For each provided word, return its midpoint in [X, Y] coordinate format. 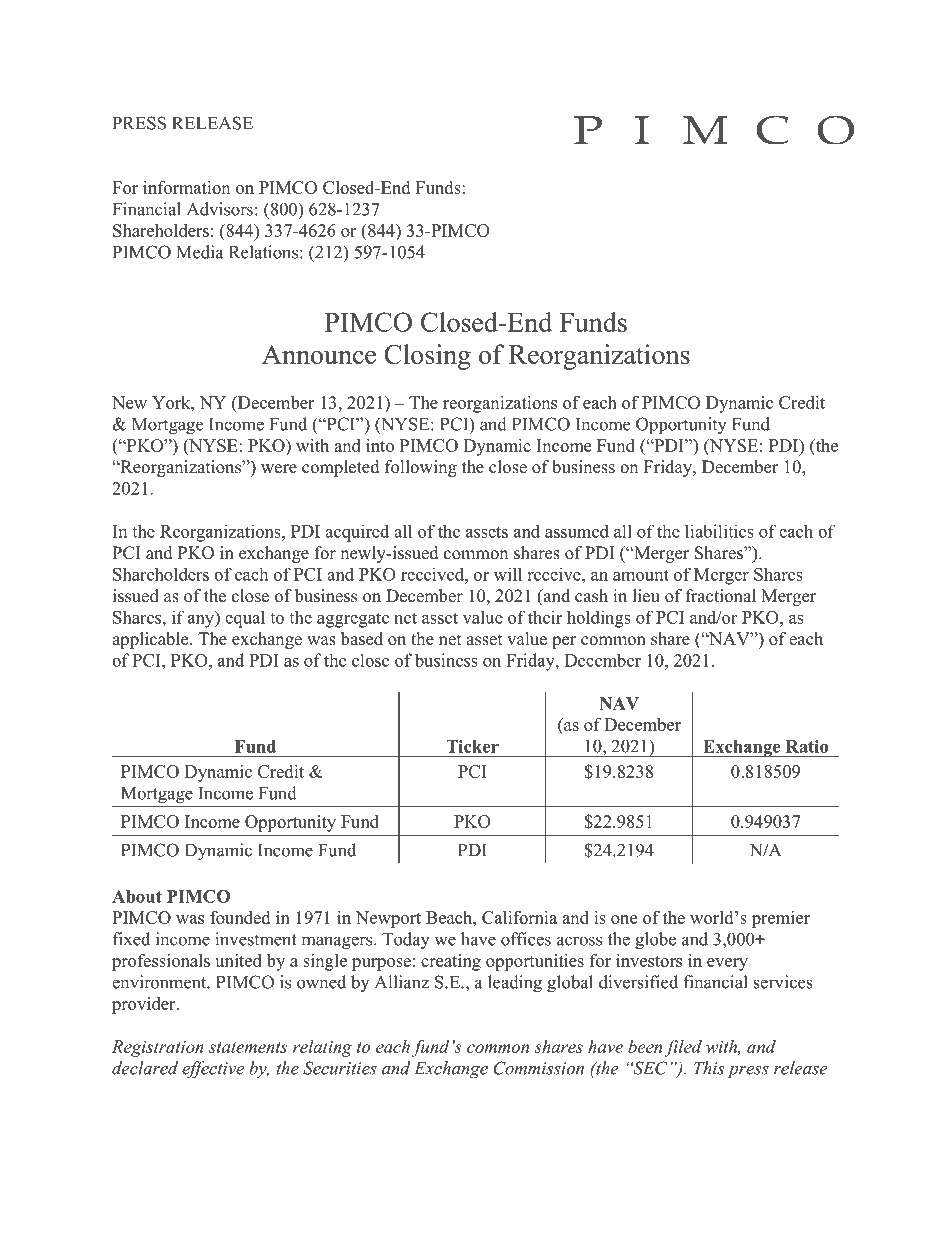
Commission [539, 1068]
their [545, 617]
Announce [319, 354]
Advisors [220, 209]
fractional [721, 596]
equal [245, 619]
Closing [427, 357]
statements [248, 1047]
